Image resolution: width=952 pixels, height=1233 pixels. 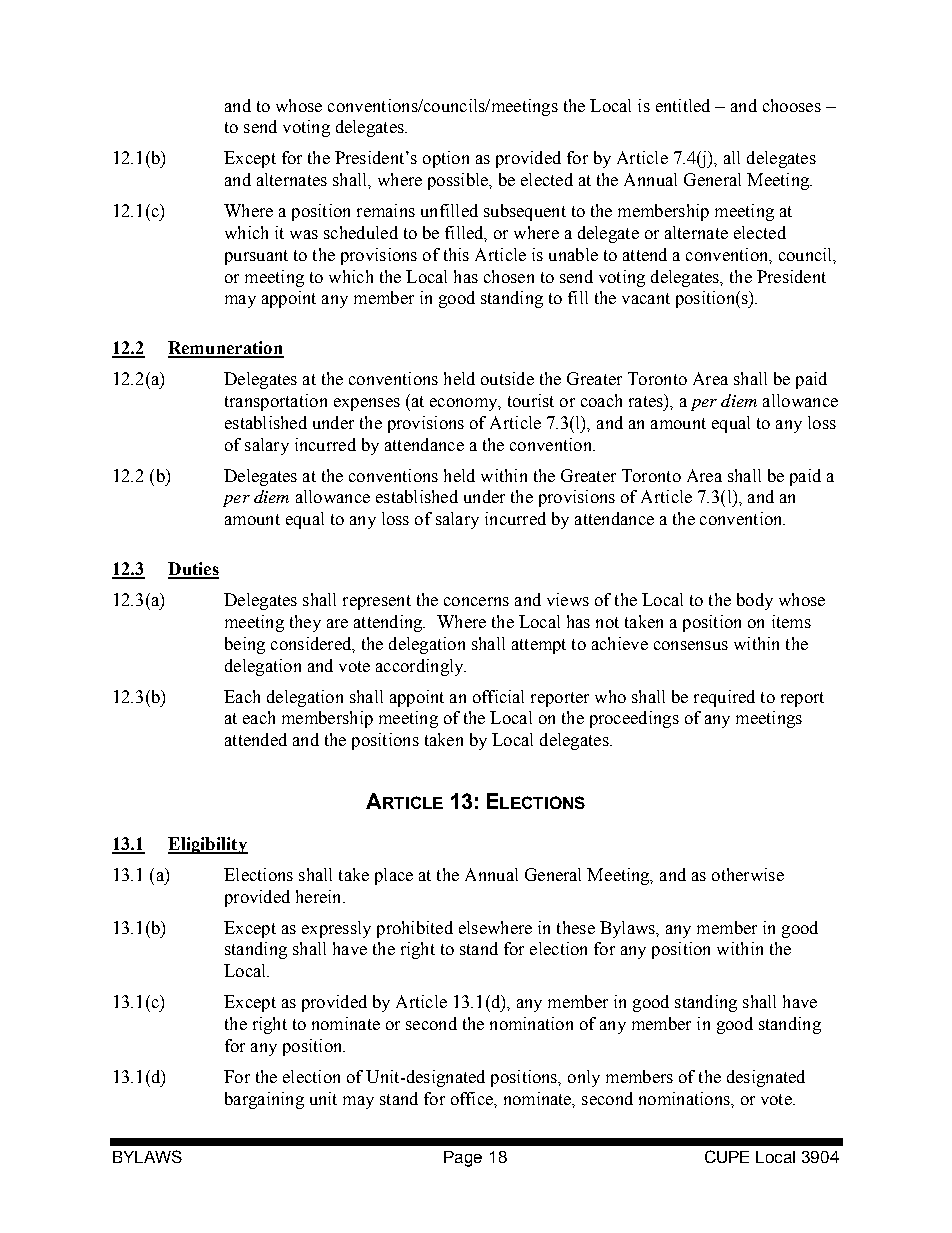 What do you see at coordinates (691, 645) in the page?
I see `consensus` at bounding box center [691, 645].
